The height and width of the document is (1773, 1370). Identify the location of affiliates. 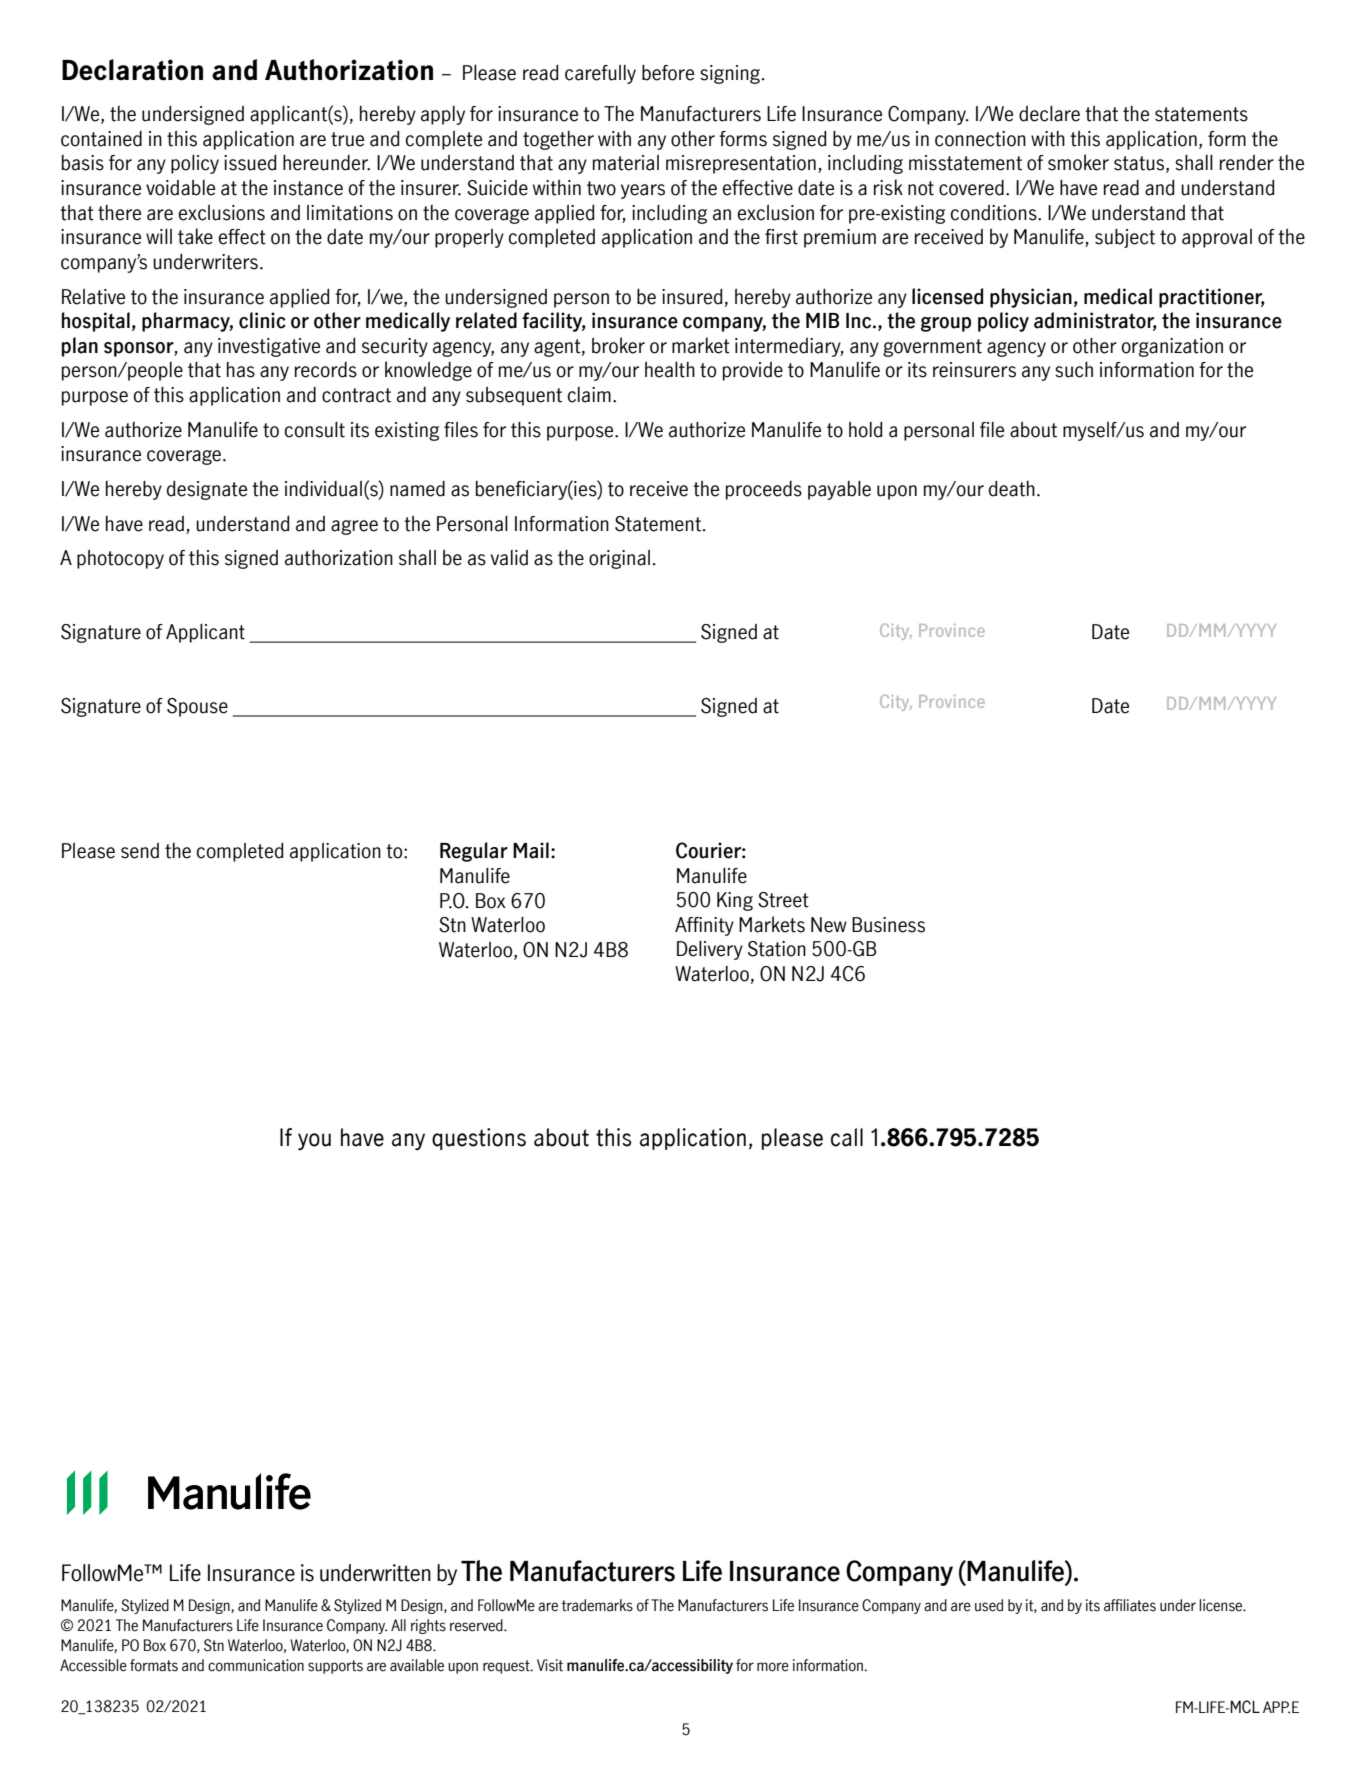
(1130, 1605).
